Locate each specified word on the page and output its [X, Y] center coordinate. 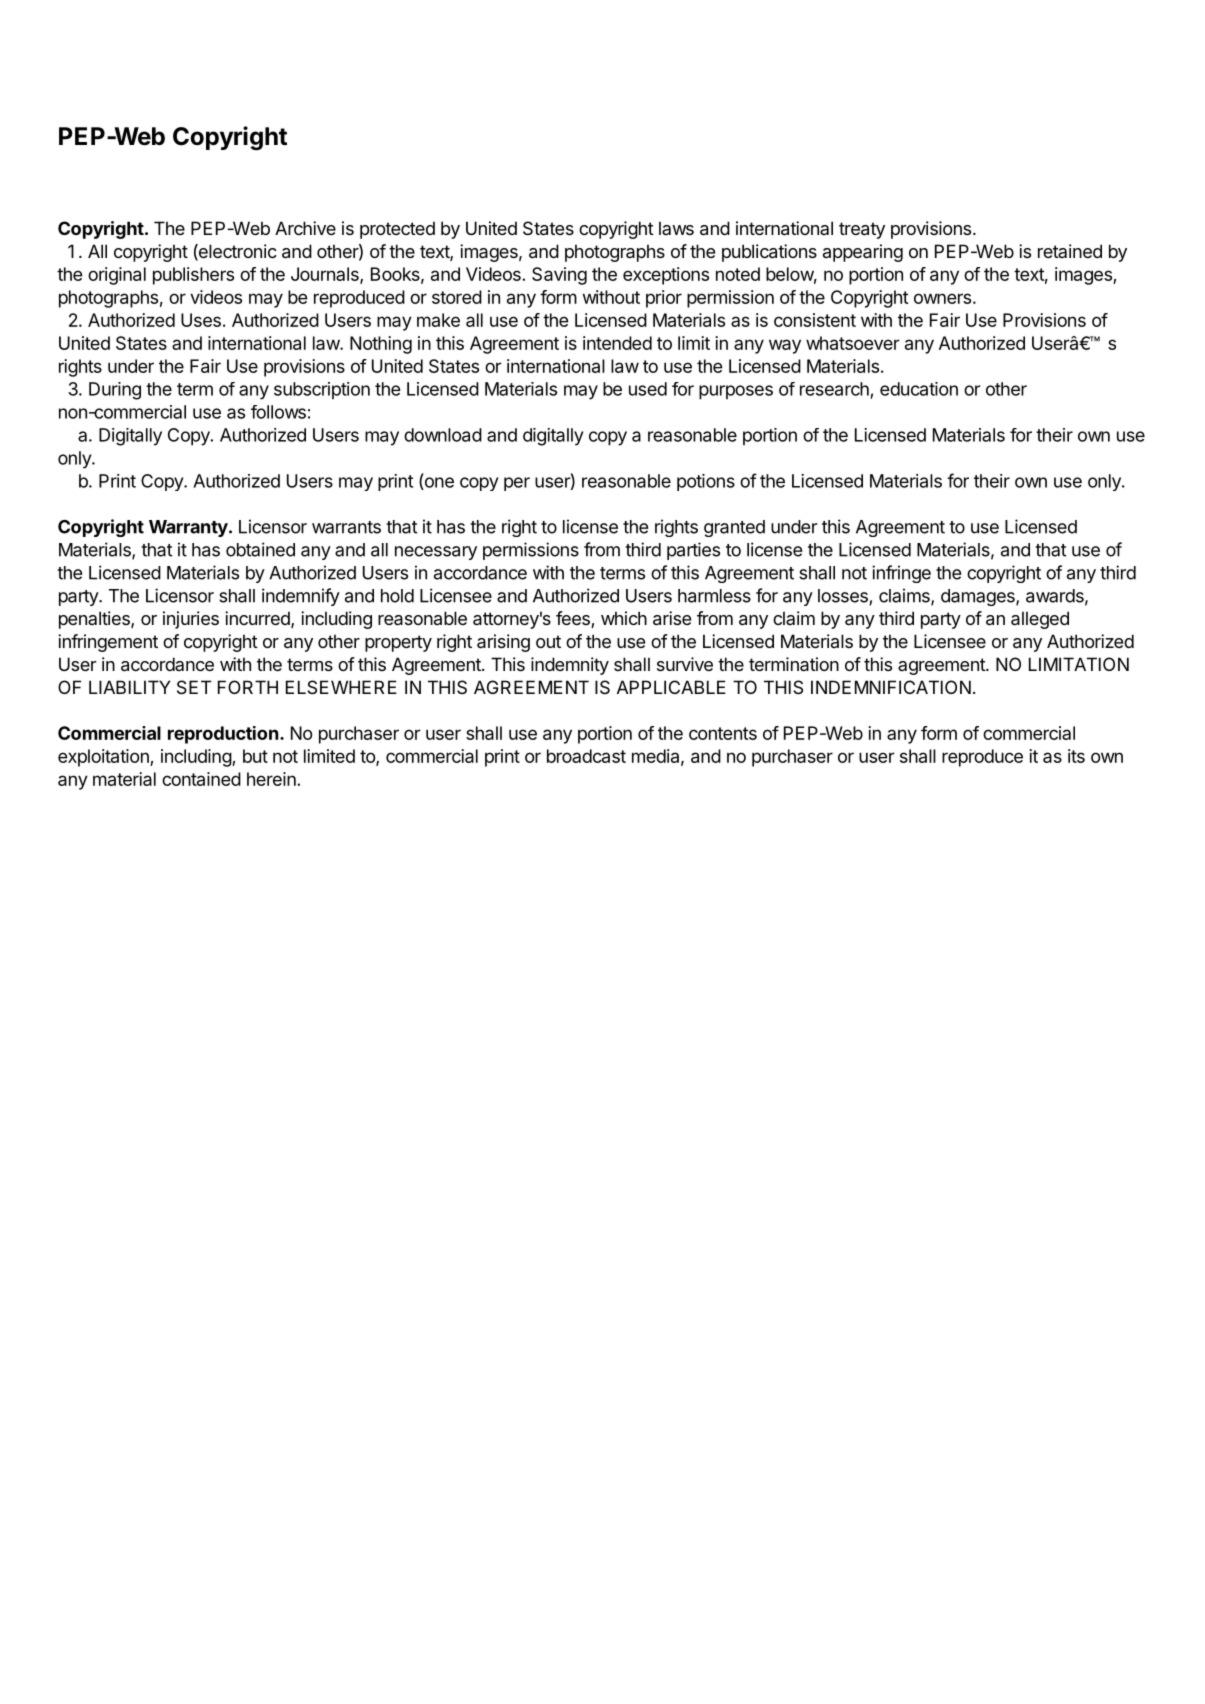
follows [278, 412]
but [255, 756]
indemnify [301, 597]
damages [979, 597]
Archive [305, 228]
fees [574, 619]
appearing [863, 253]
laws [676, 228]
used [648, 389]
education [919, 389]
